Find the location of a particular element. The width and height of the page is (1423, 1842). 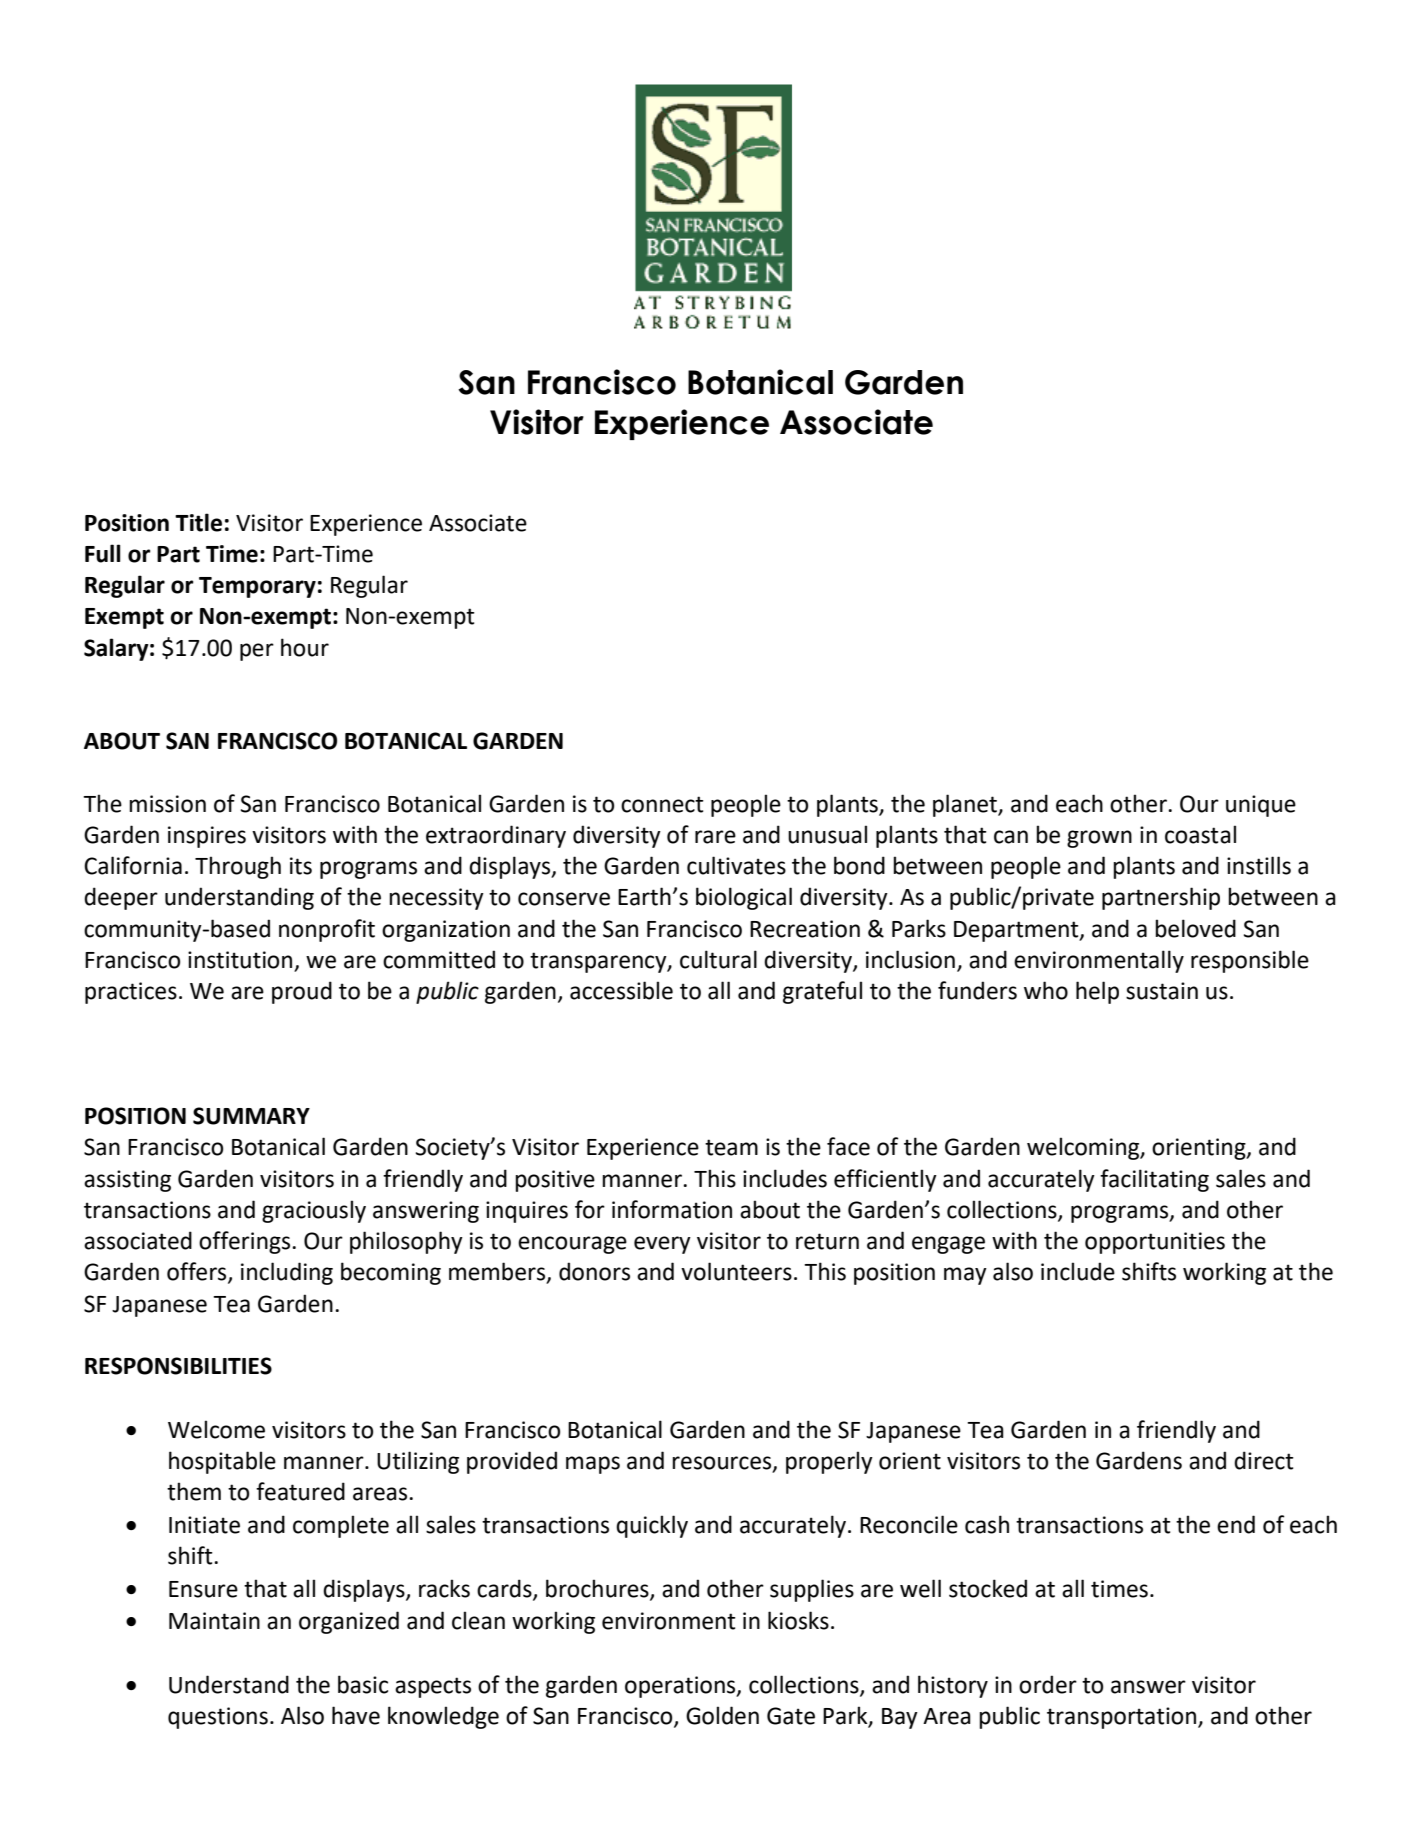

questions is located at coordinates (218, 1718).
